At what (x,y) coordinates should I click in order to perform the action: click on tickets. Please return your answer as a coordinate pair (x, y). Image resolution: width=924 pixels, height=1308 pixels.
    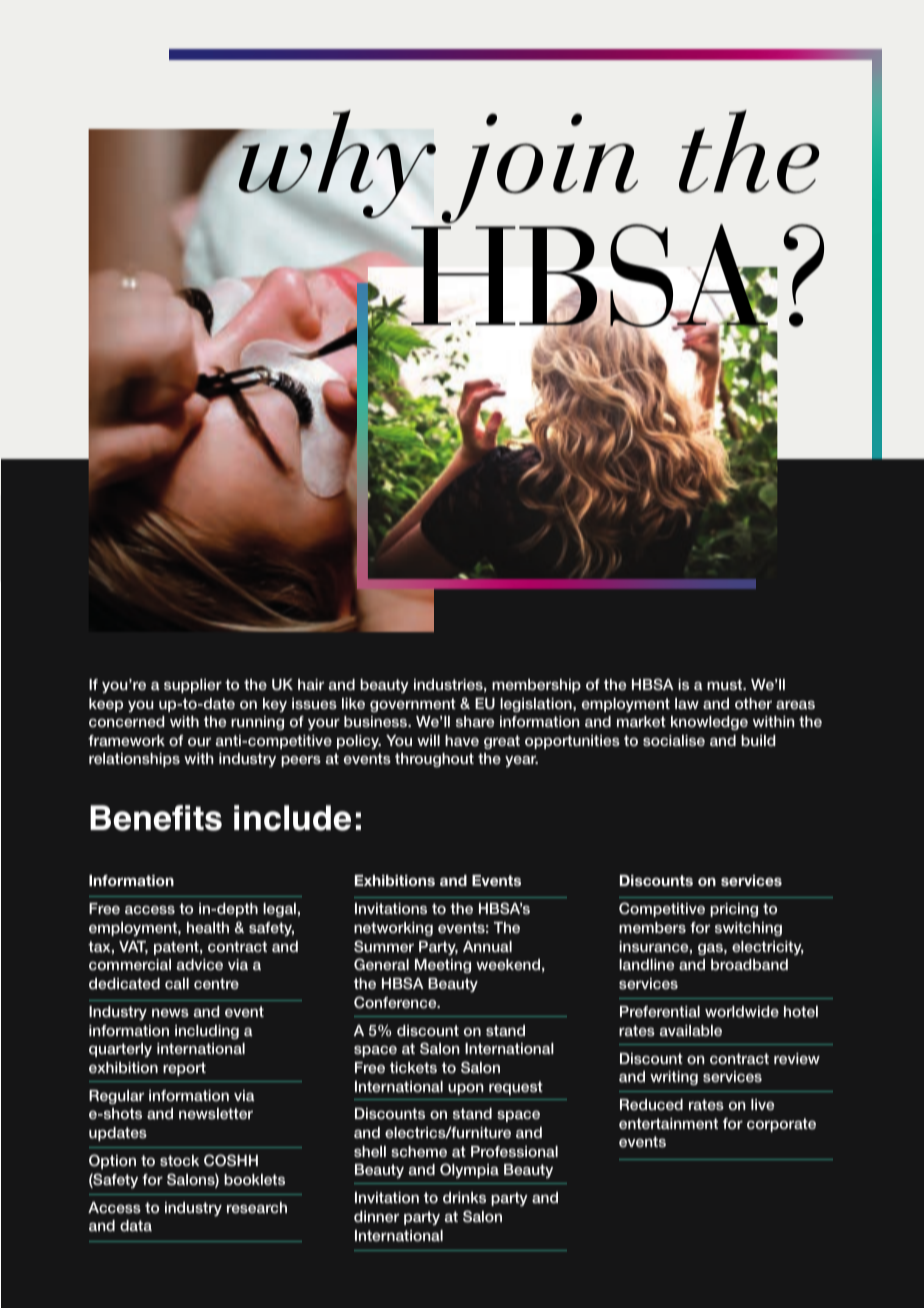
    Looking at the image, I should click on (413, 1067).
